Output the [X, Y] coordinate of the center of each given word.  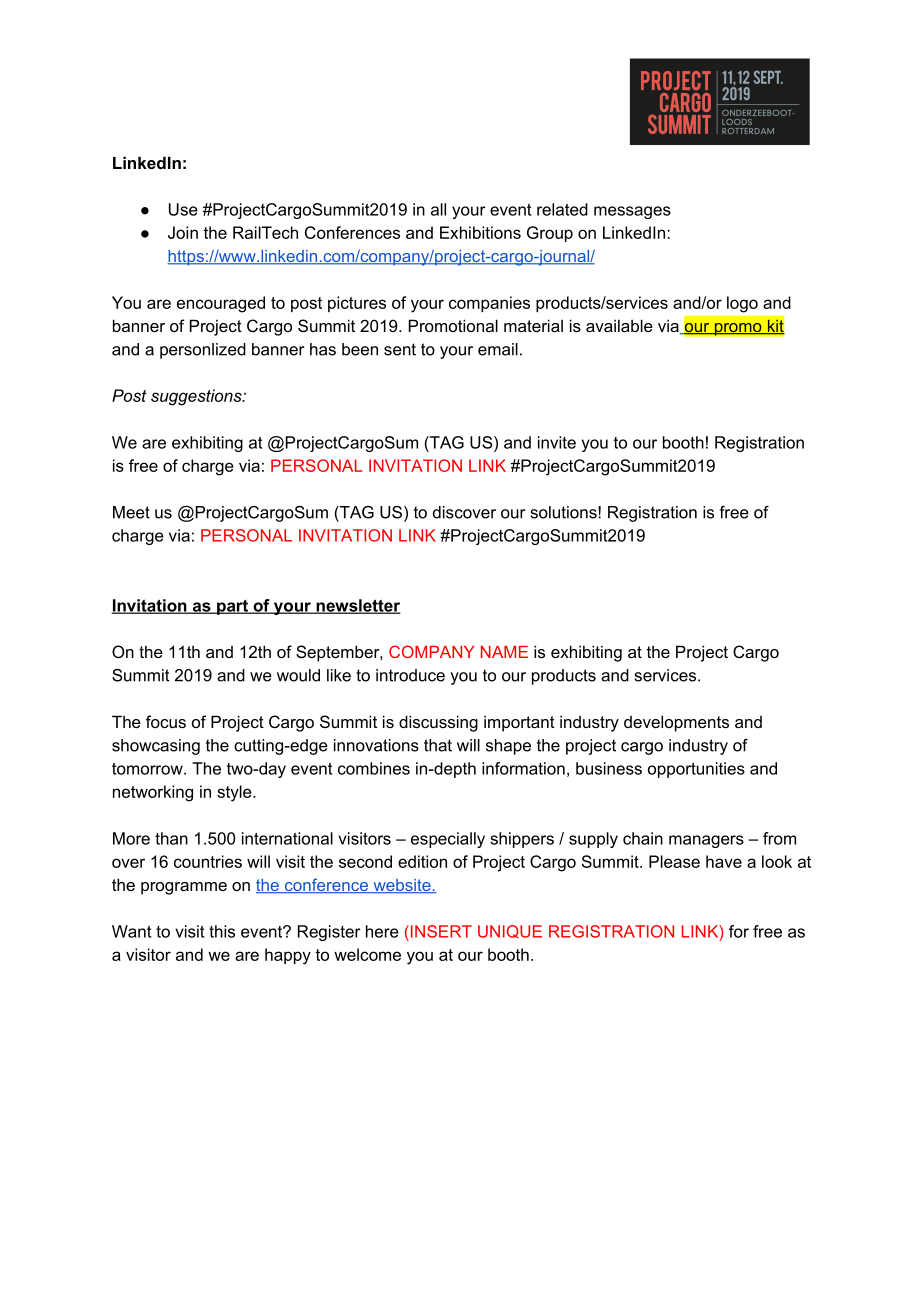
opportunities [696, 770]
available [619, 325]
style [235, 793]
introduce [410, 675]
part [232, 607]
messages [632, 212]
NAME [504, 652]
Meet [131, 512]
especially [448, 840]
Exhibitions [480, 232]
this [222, 931]
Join [183, 232]
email [498, 349]
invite [557, 442]
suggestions [197, 397]
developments [676, 723]
